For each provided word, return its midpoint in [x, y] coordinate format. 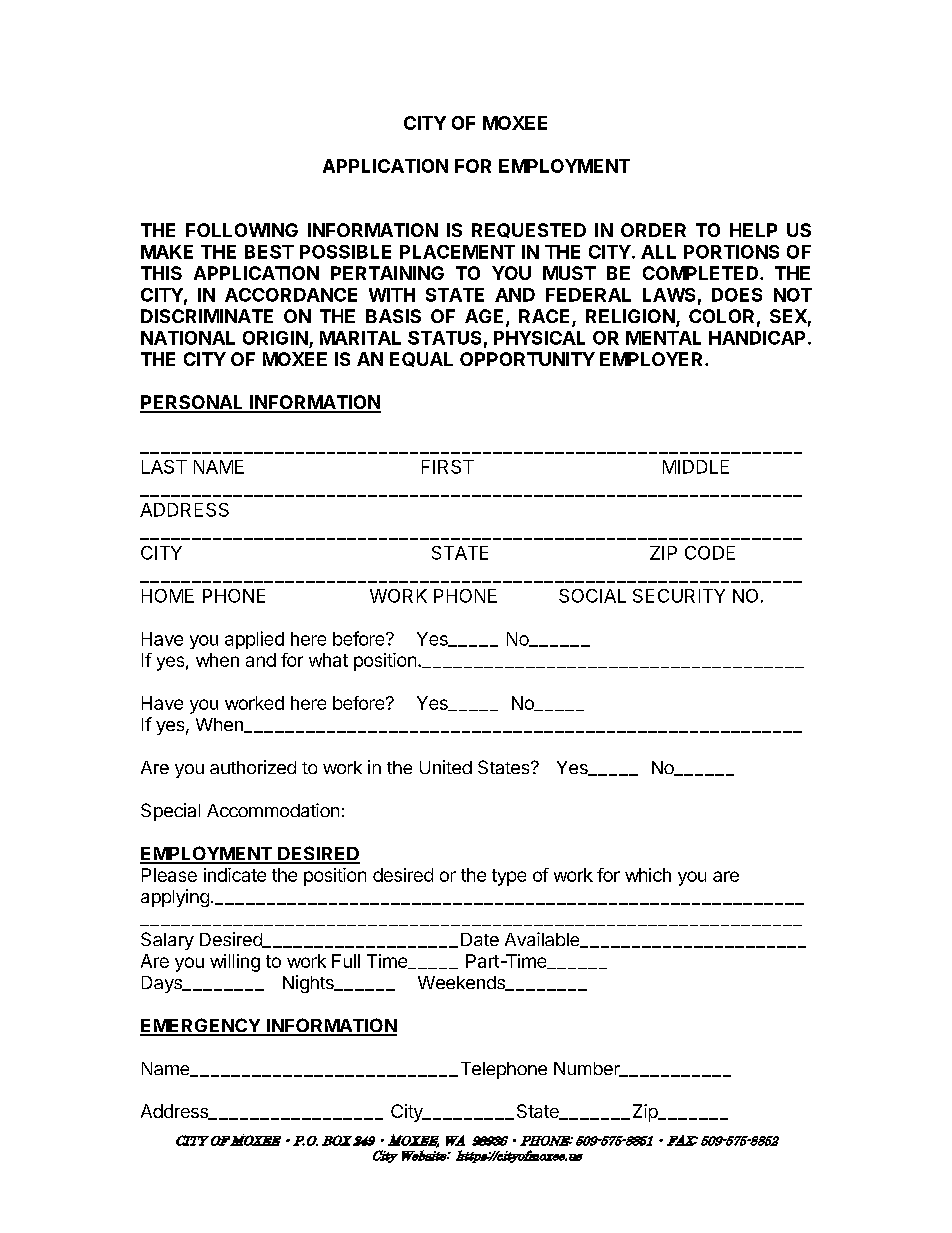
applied [254, 640]
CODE [710, 553]
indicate [235, 875]
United [446, 767]
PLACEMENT [457, 252]
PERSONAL [193, 403]
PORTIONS [731, 252]
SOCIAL [592, 596]
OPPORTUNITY [527, 359]
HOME [168, 596]
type [509, 877]
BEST [269, 252]
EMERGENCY [201, 1026]
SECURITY [679, 596]
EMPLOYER [653, 359]
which [648, 875]
